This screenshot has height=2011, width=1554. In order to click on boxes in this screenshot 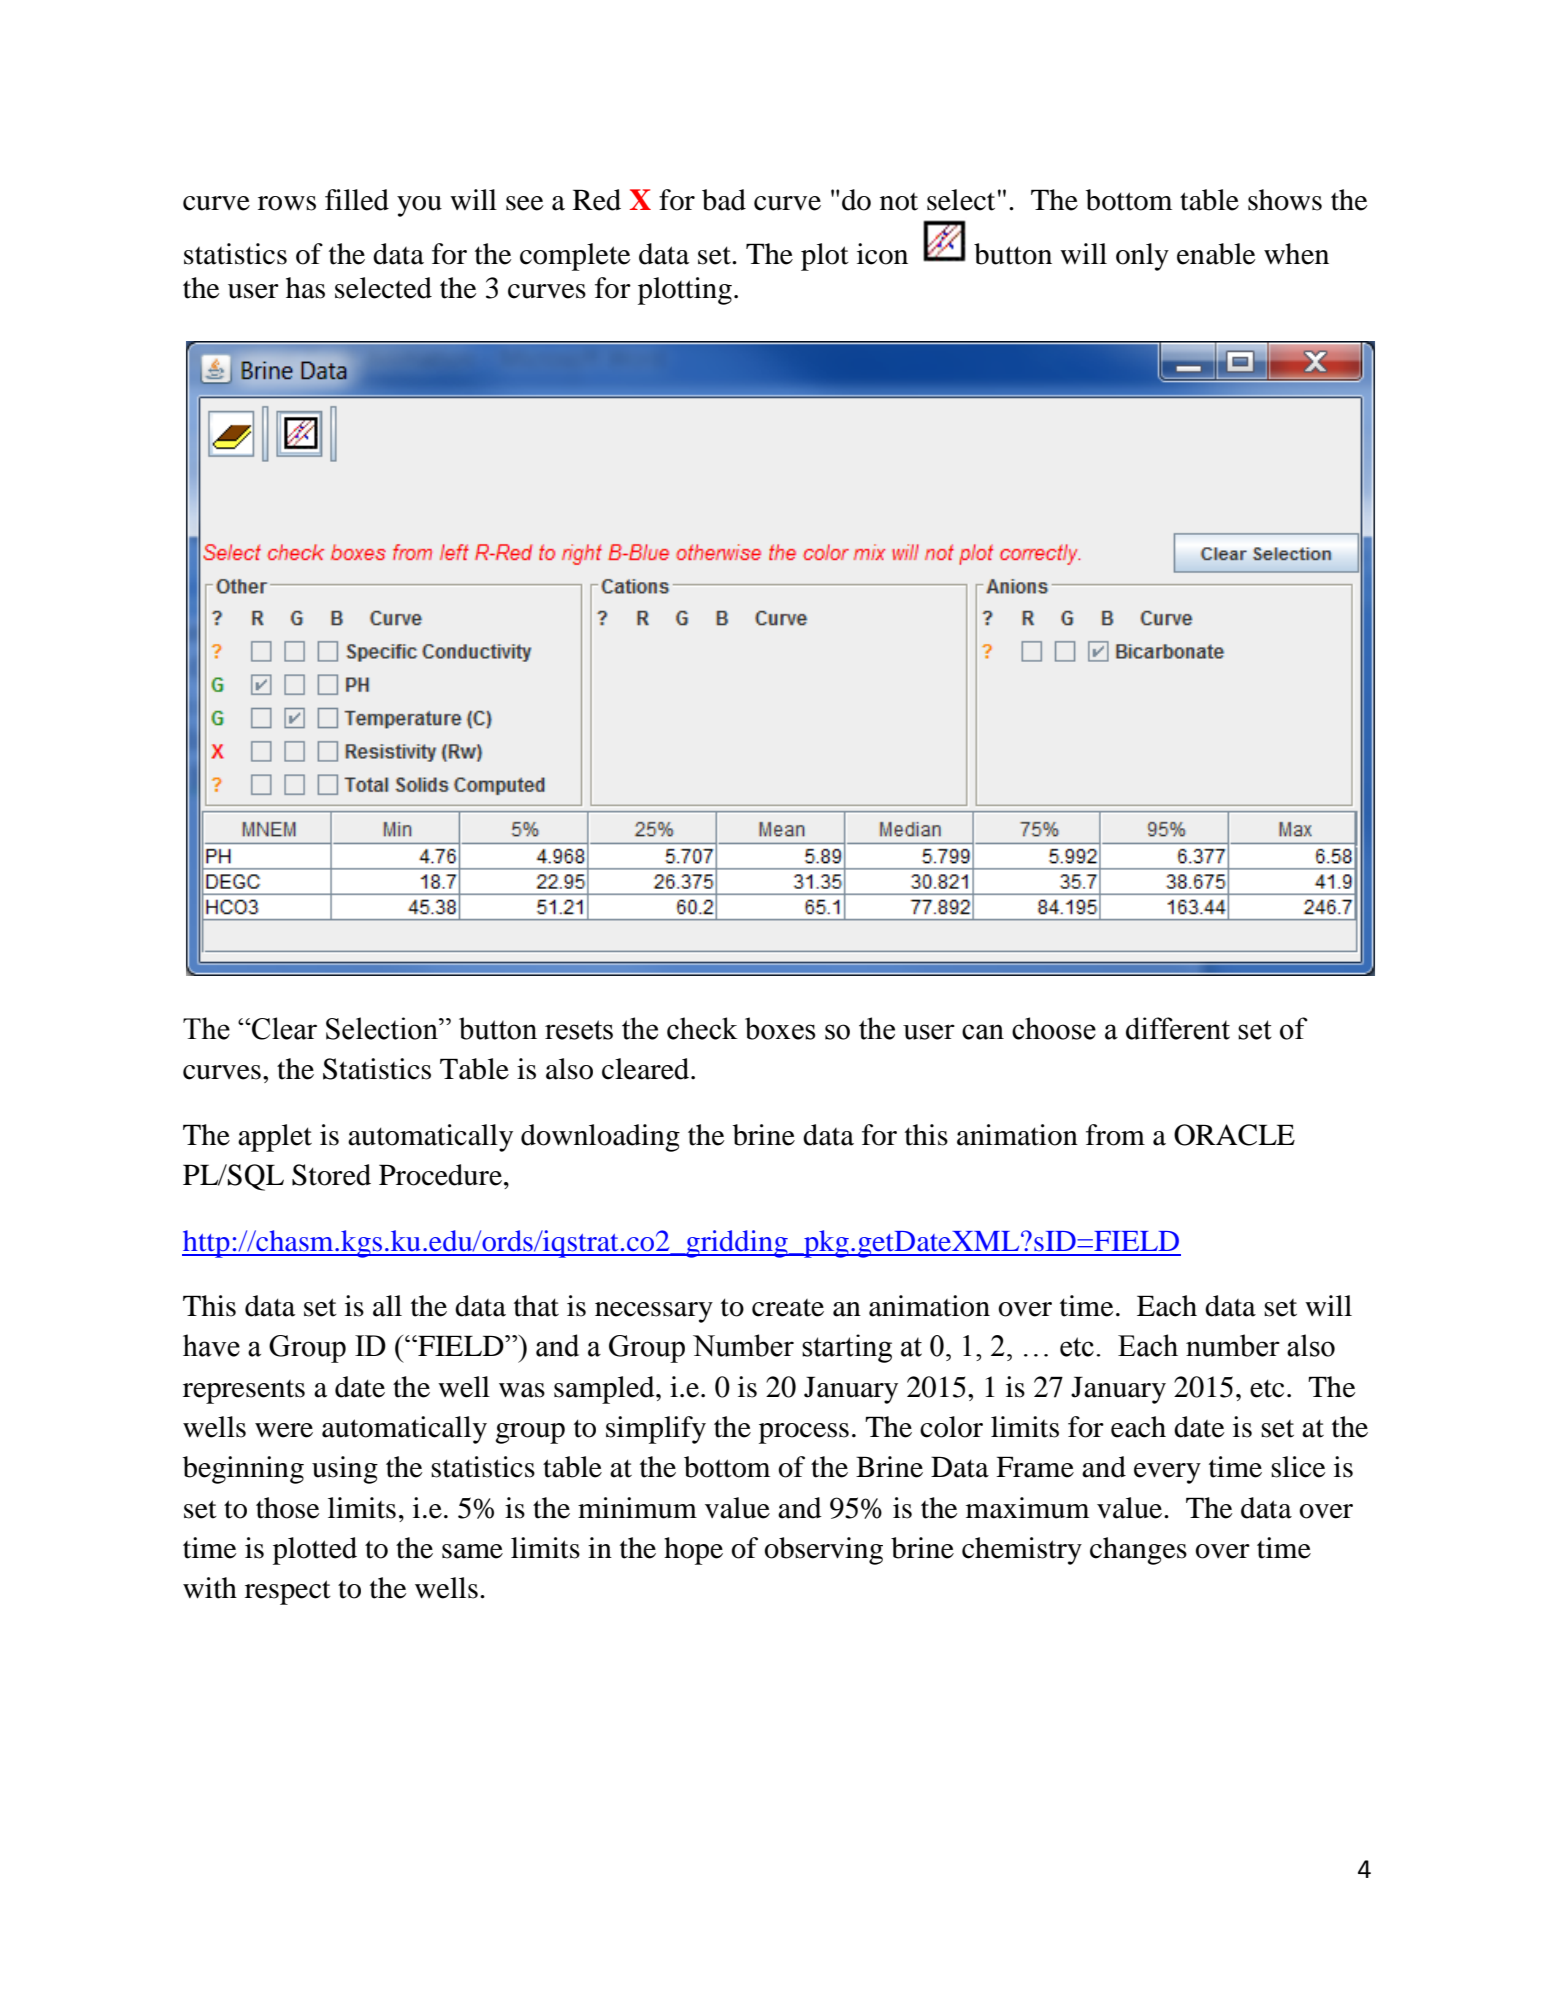, I will do `click(780, 1028)`.
